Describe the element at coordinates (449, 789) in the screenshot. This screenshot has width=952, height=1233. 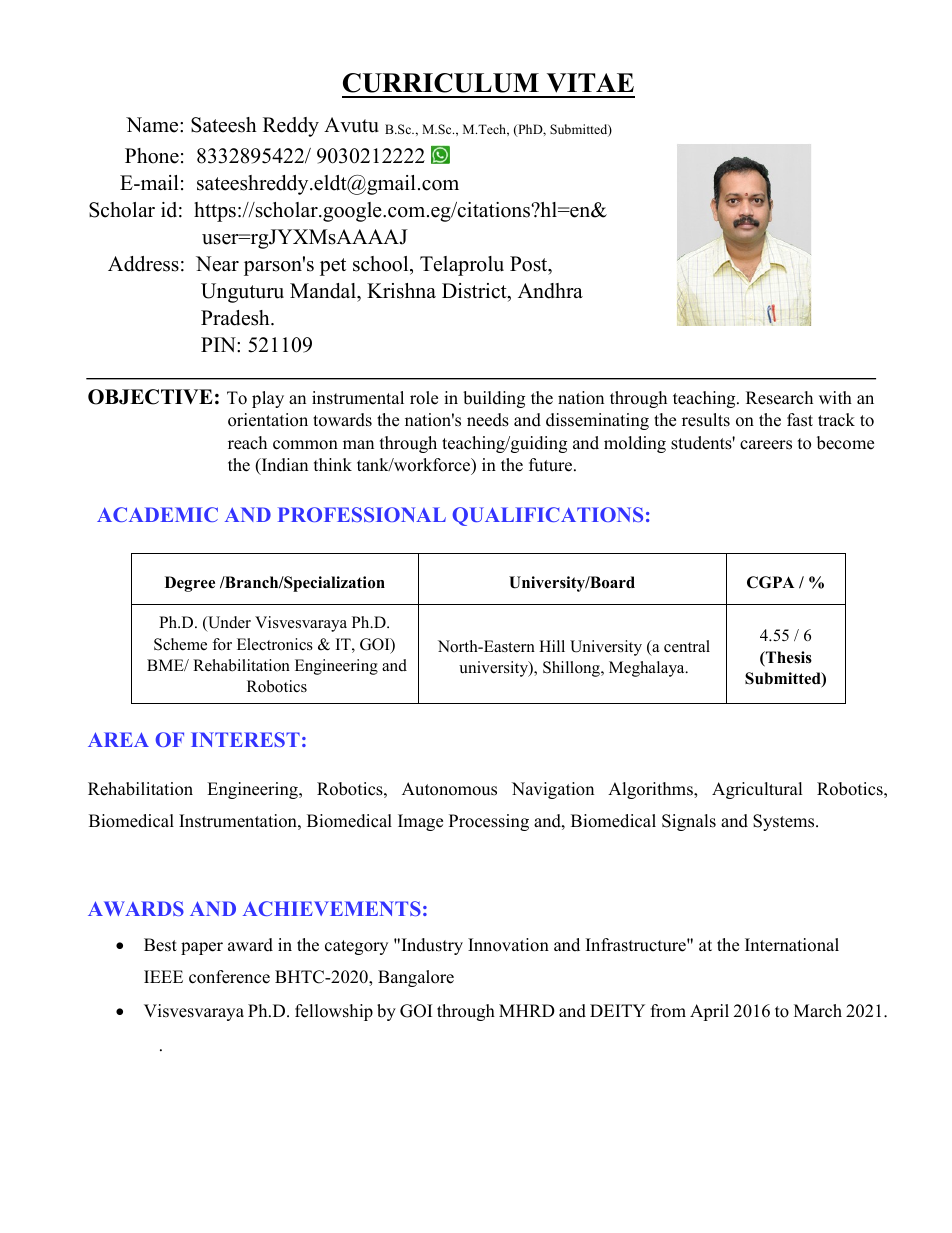
I see `Autonomous` at that location.
